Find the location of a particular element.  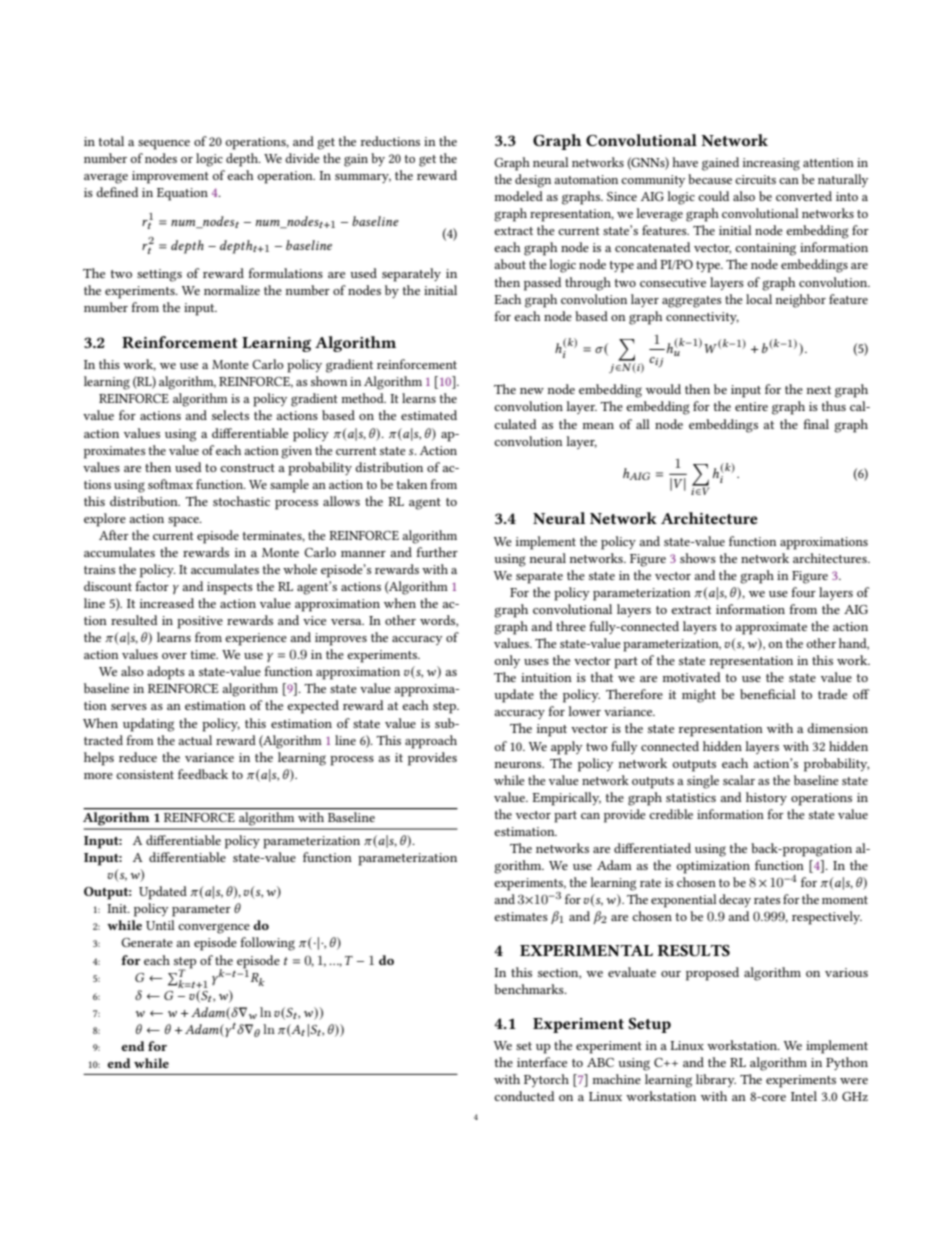

following is located at coordinates (267, 944).
